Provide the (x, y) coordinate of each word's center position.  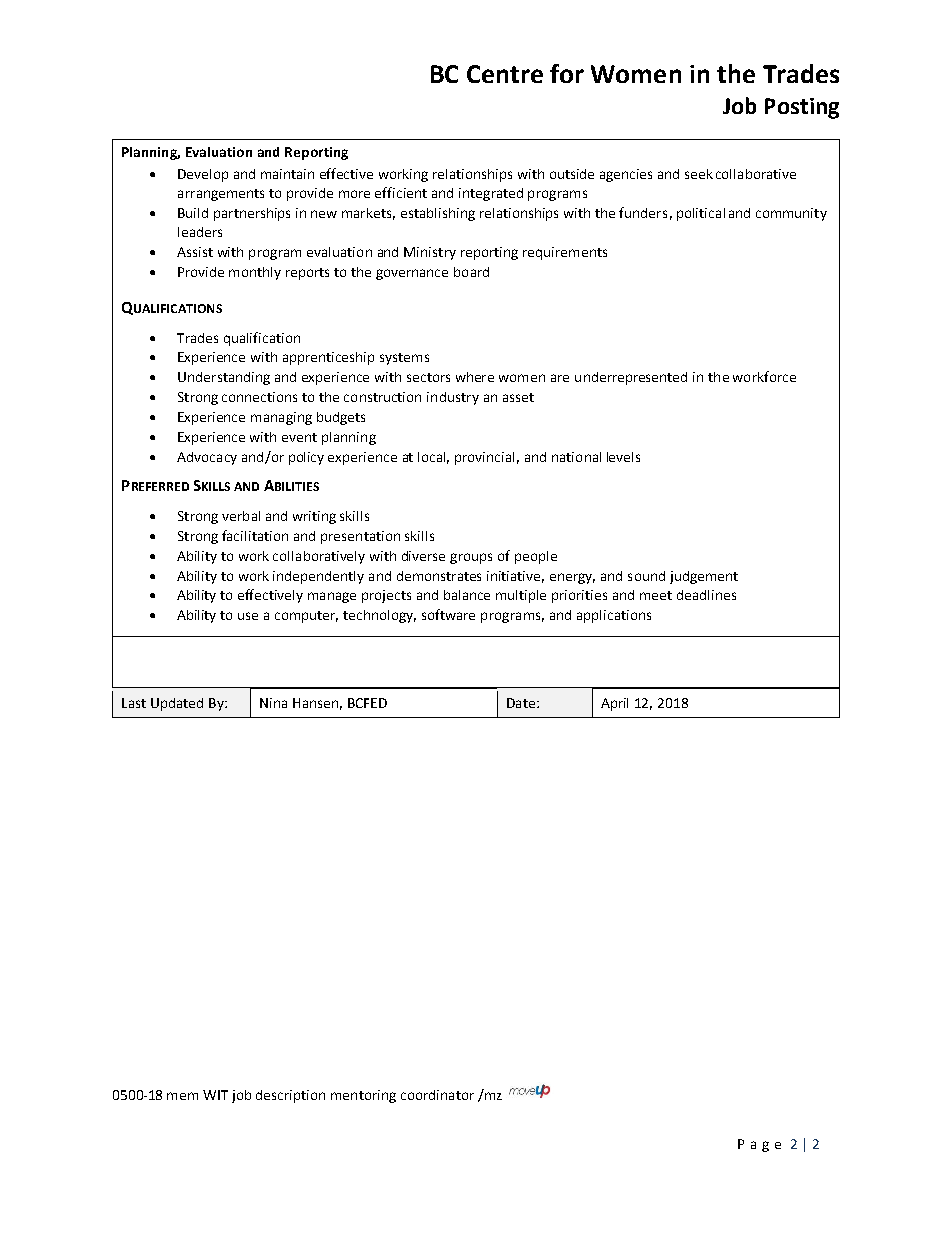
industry (453, 398)
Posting (802, 108)
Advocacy (207, 458)
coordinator (437, 1095)
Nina (273, 703)
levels (623, 457)
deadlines (706, 595)
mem (182, 1096)
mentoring (363, 1096)
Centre (505, 74)
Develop (203, 175)
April (614, 704)
